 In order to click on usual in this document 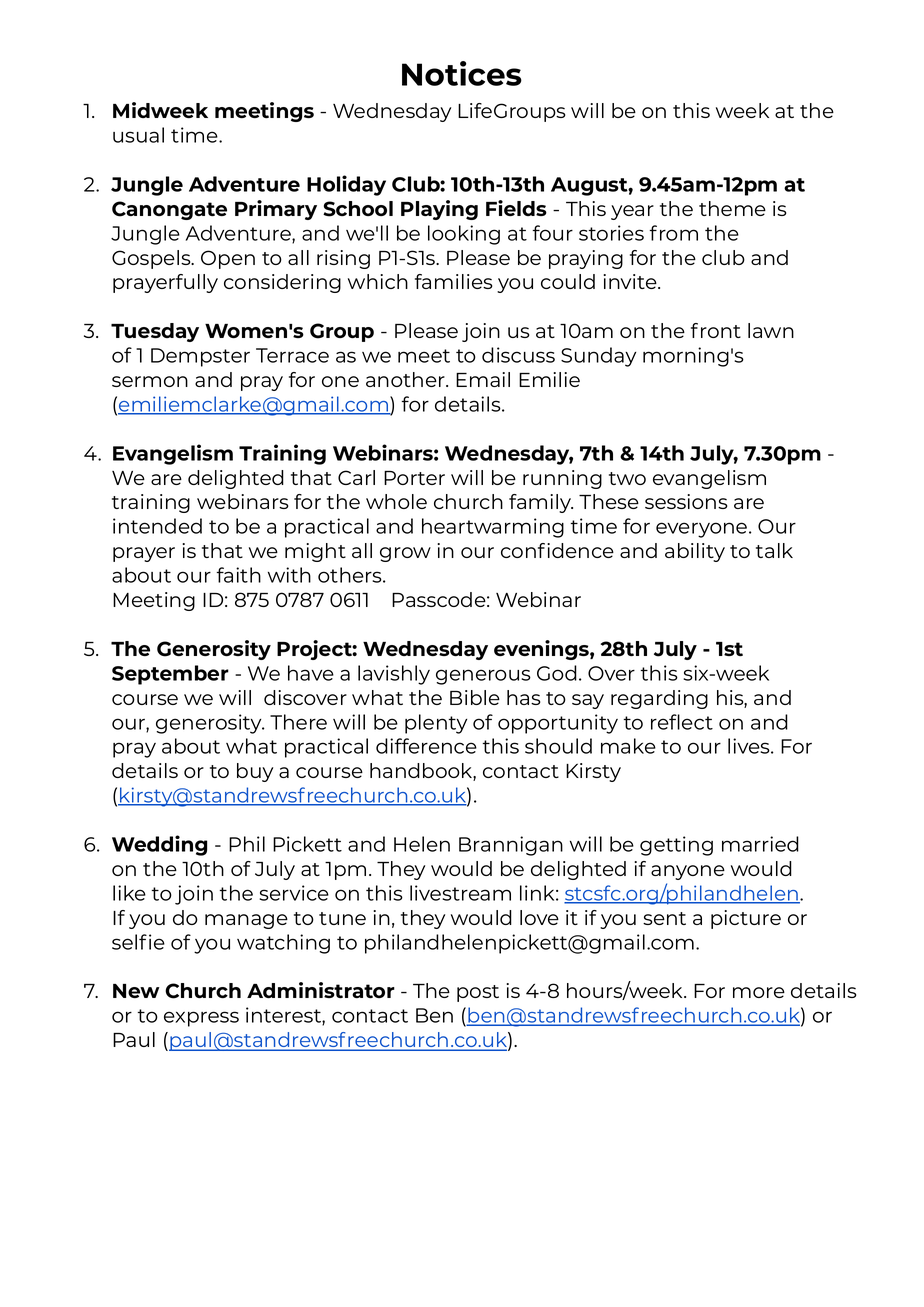, I will do `click(138, 135)`.
